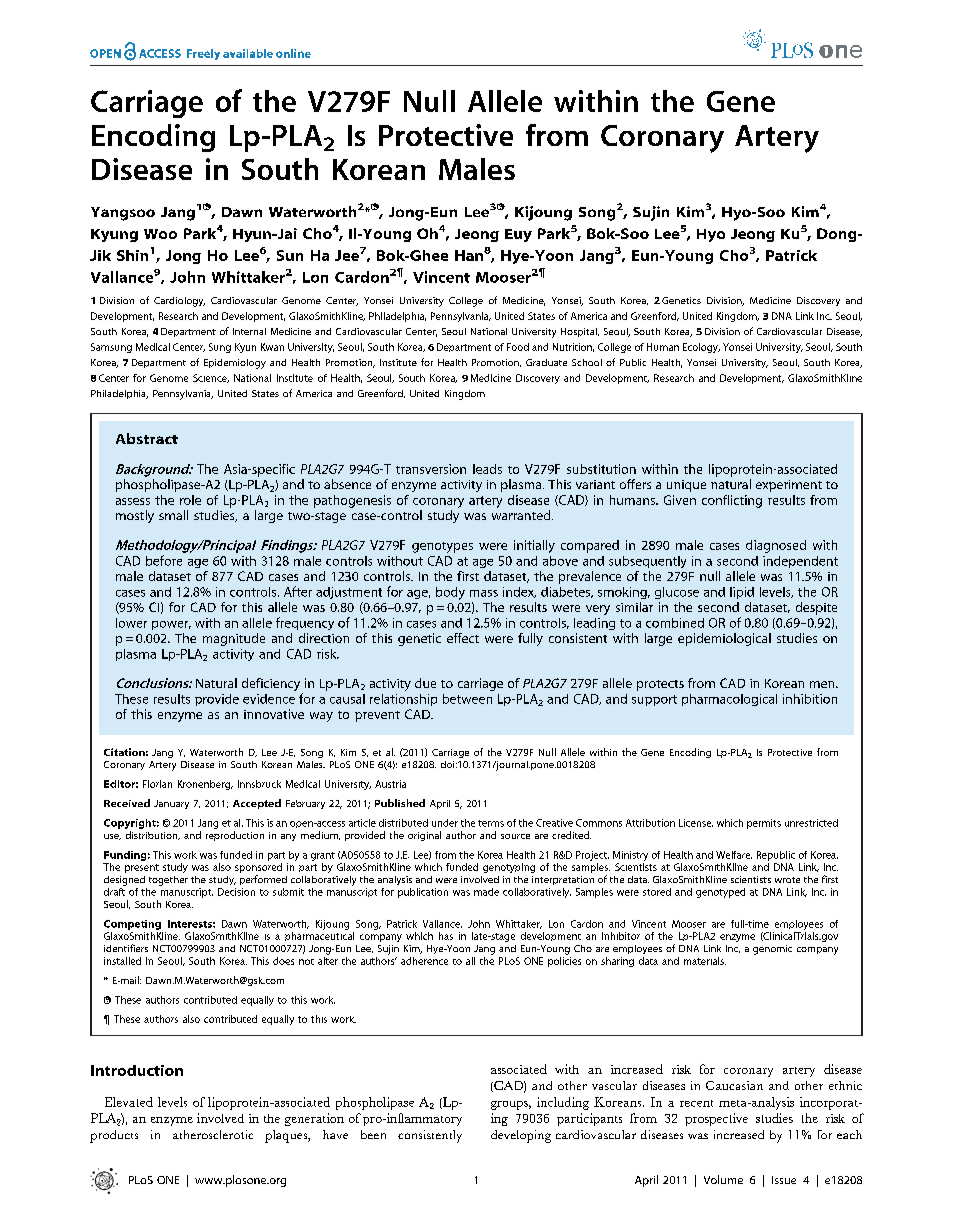  What do you see at coordinates (729, 700) in the screenshot?
I see `pharmacological` at bounding box center [729, 700].
